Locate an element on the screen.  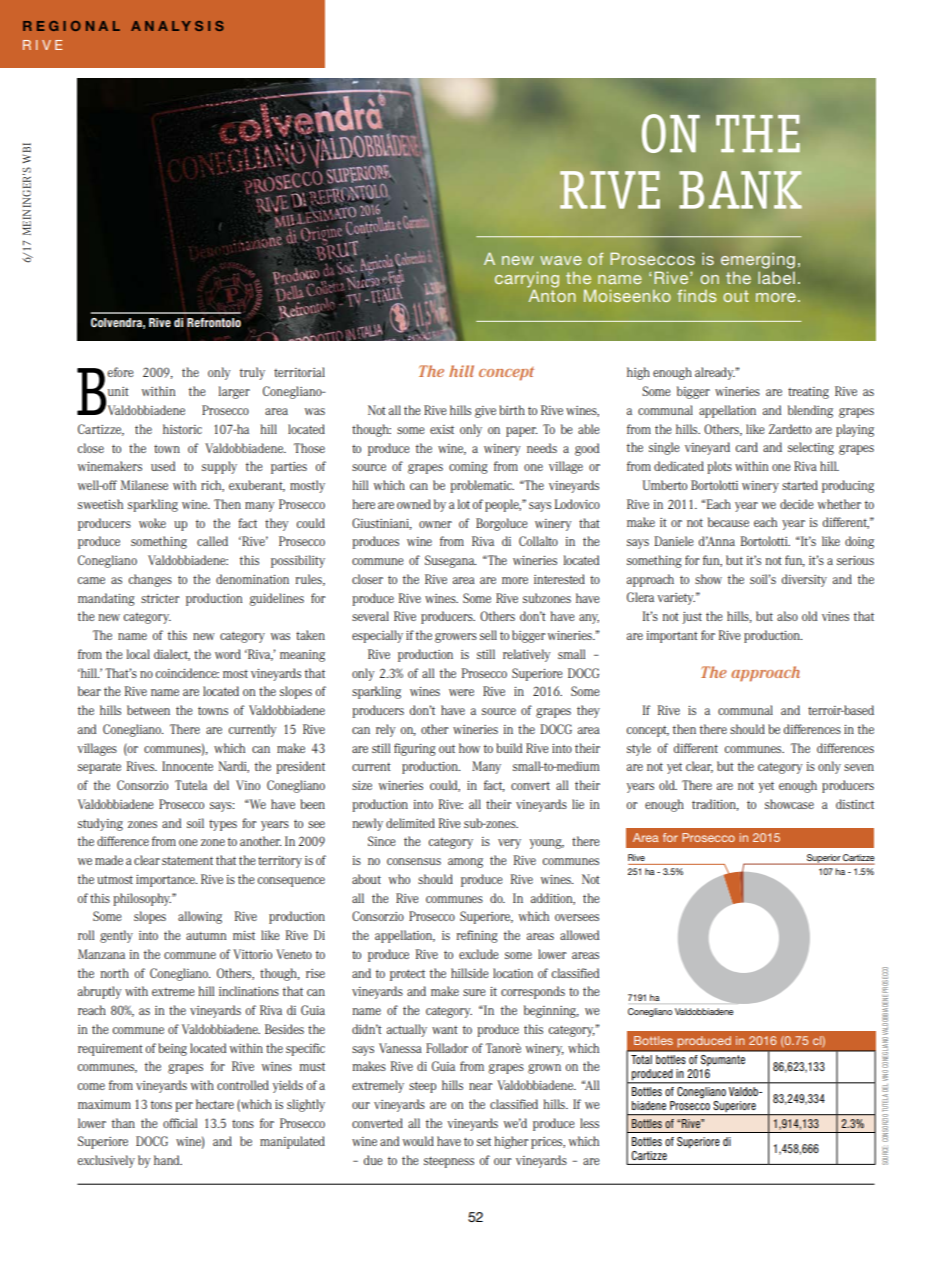
Total is located at coordinates (641, 1059).
